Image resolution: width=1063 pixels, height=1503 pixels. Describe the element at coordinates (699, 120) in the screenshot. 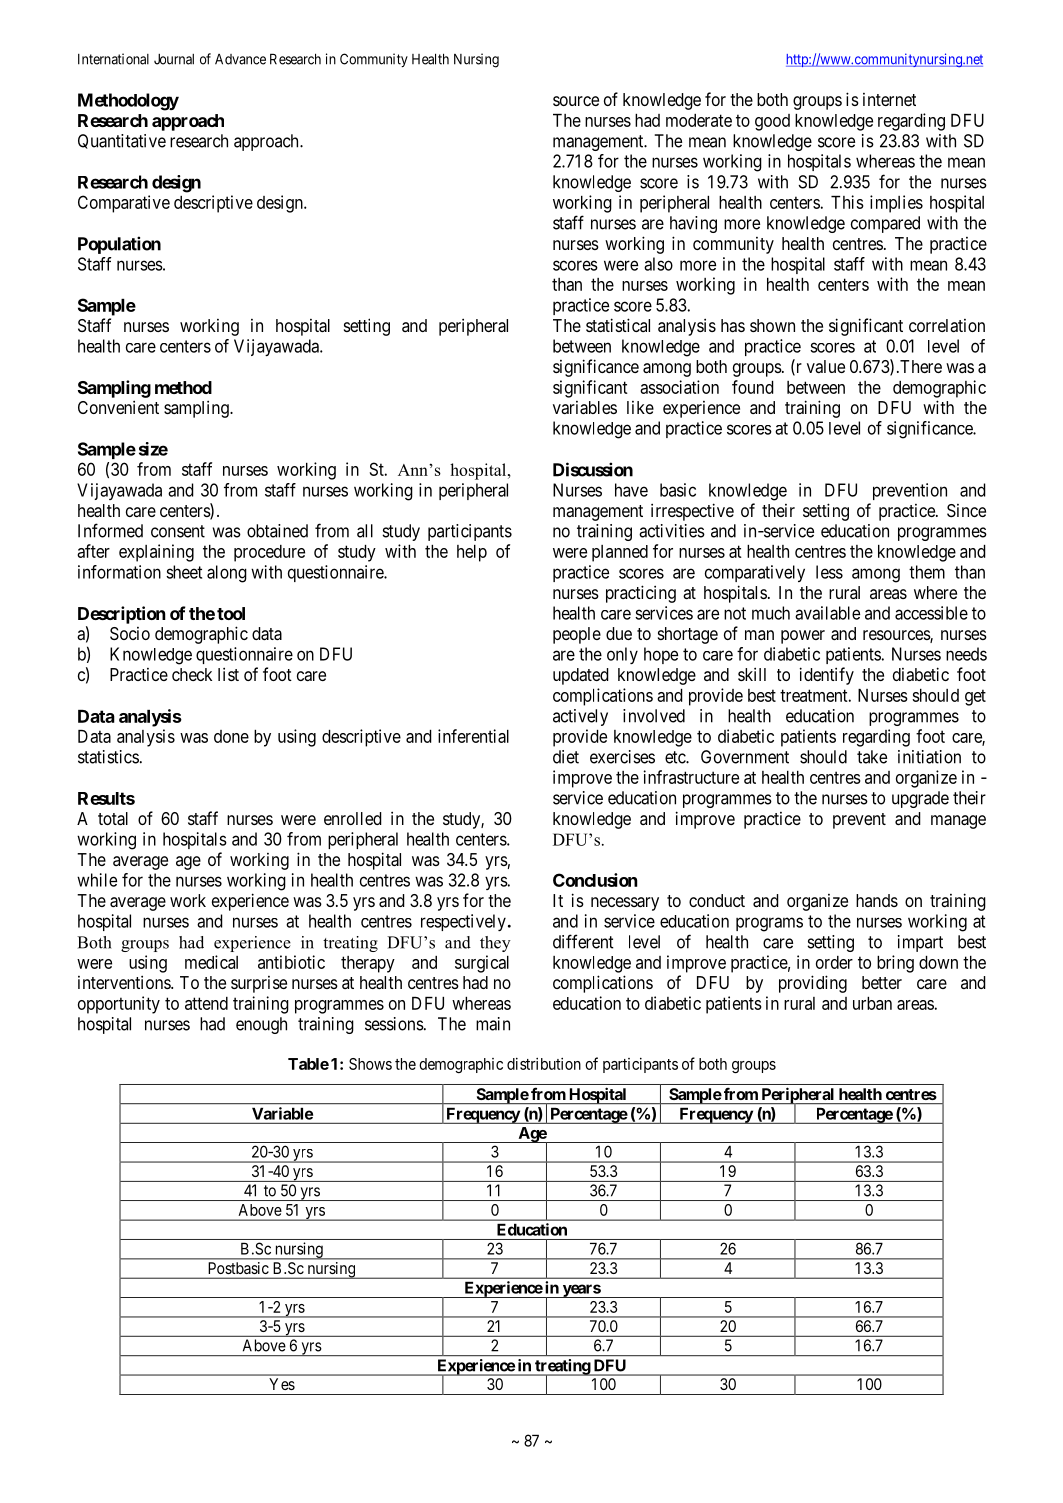

I see `moderate` at that location.
